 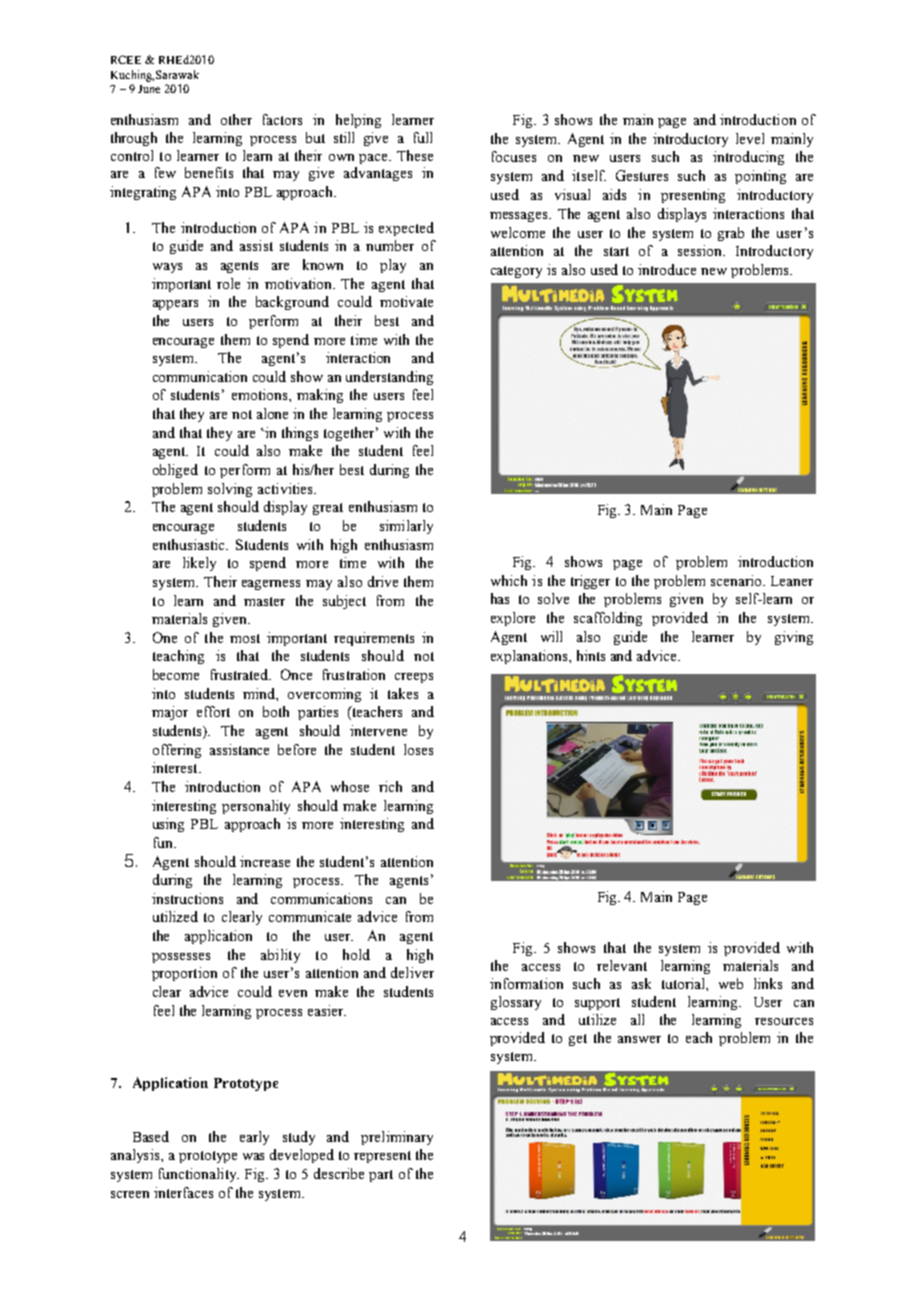 I want to click on scenario, so click(x=737, y=580).
